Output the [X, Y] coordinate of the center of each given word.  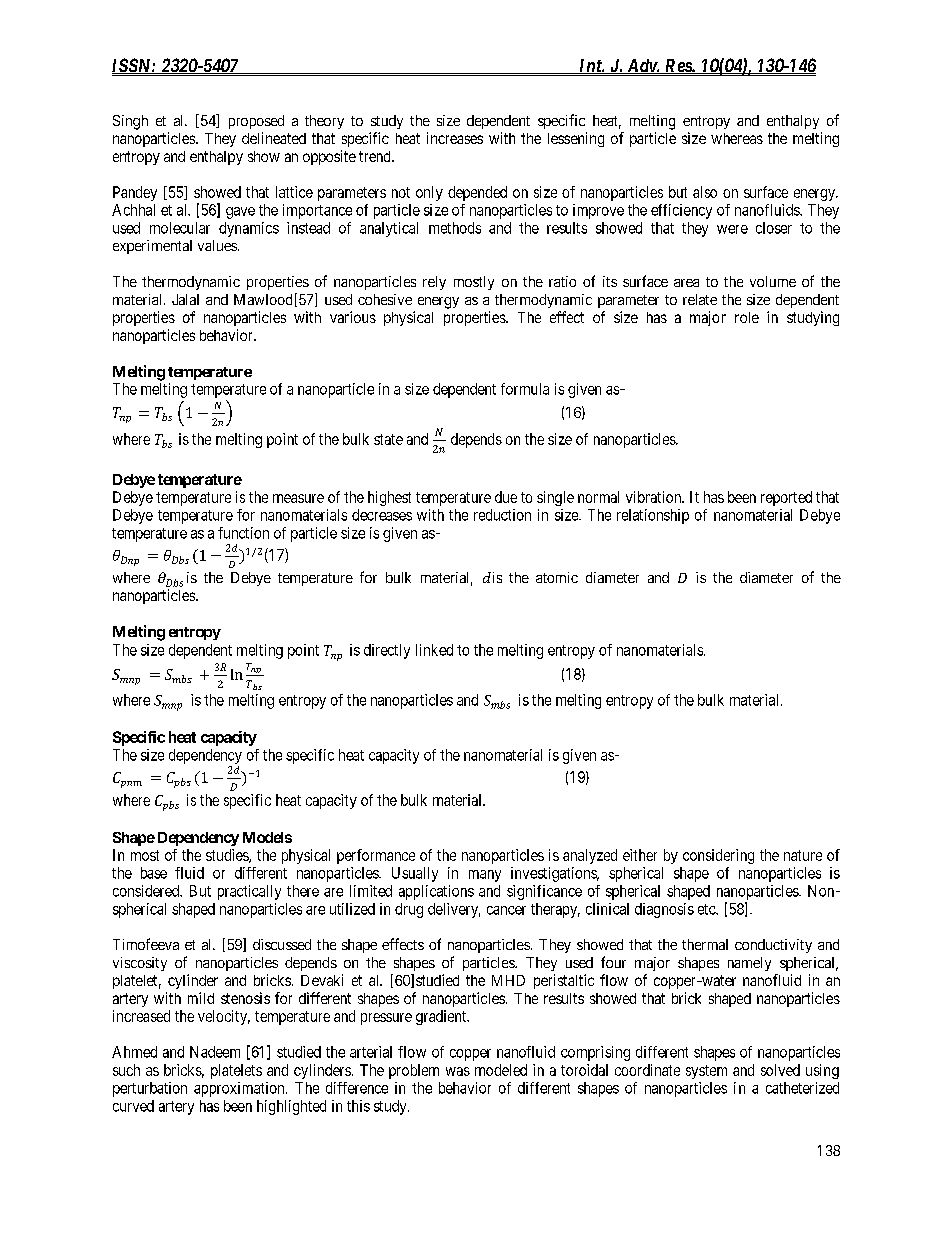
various [353, 317]
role [747, 317]
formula [525, 389]
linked [434, 650]
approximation [240, 1089]
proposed [256, 122]
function [243, 533]
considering [718, 856]
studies [228, 856]
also [705, 192]
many [485, 876]
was [458, 1071]
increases [455, 138]
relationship [653, 516]
